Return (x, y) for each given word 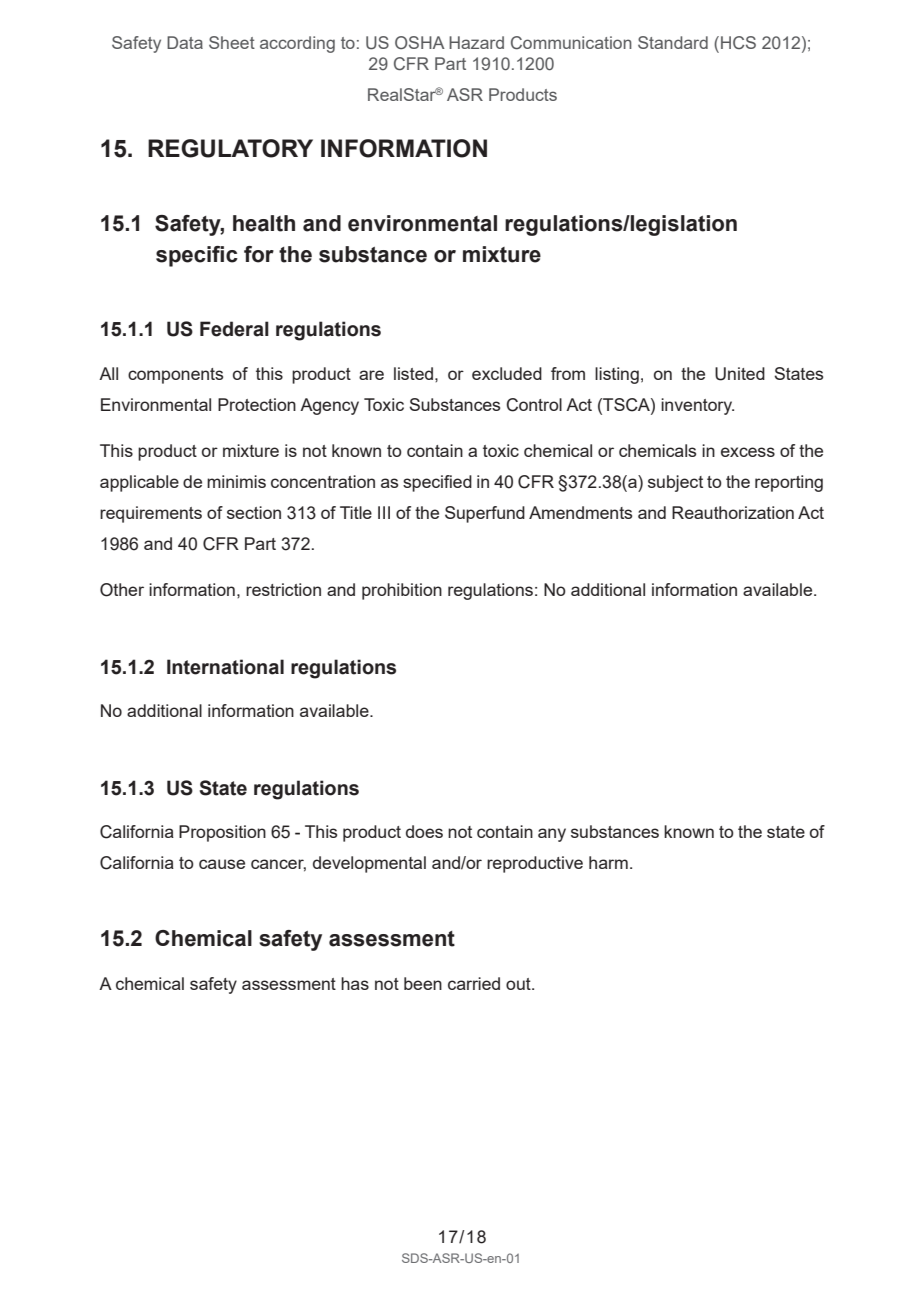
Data (185, 42)
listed (413, 373)
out (519, 984)
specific (197, 256)
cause (222, 864)
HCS (738, 42)
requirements (151, 514)
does (424, 831)
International (225, 667)
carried (474, 983)
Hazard (476, 42)
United (740, 374)
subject (675, 483)
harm (608, 862)
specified (437, 483)
